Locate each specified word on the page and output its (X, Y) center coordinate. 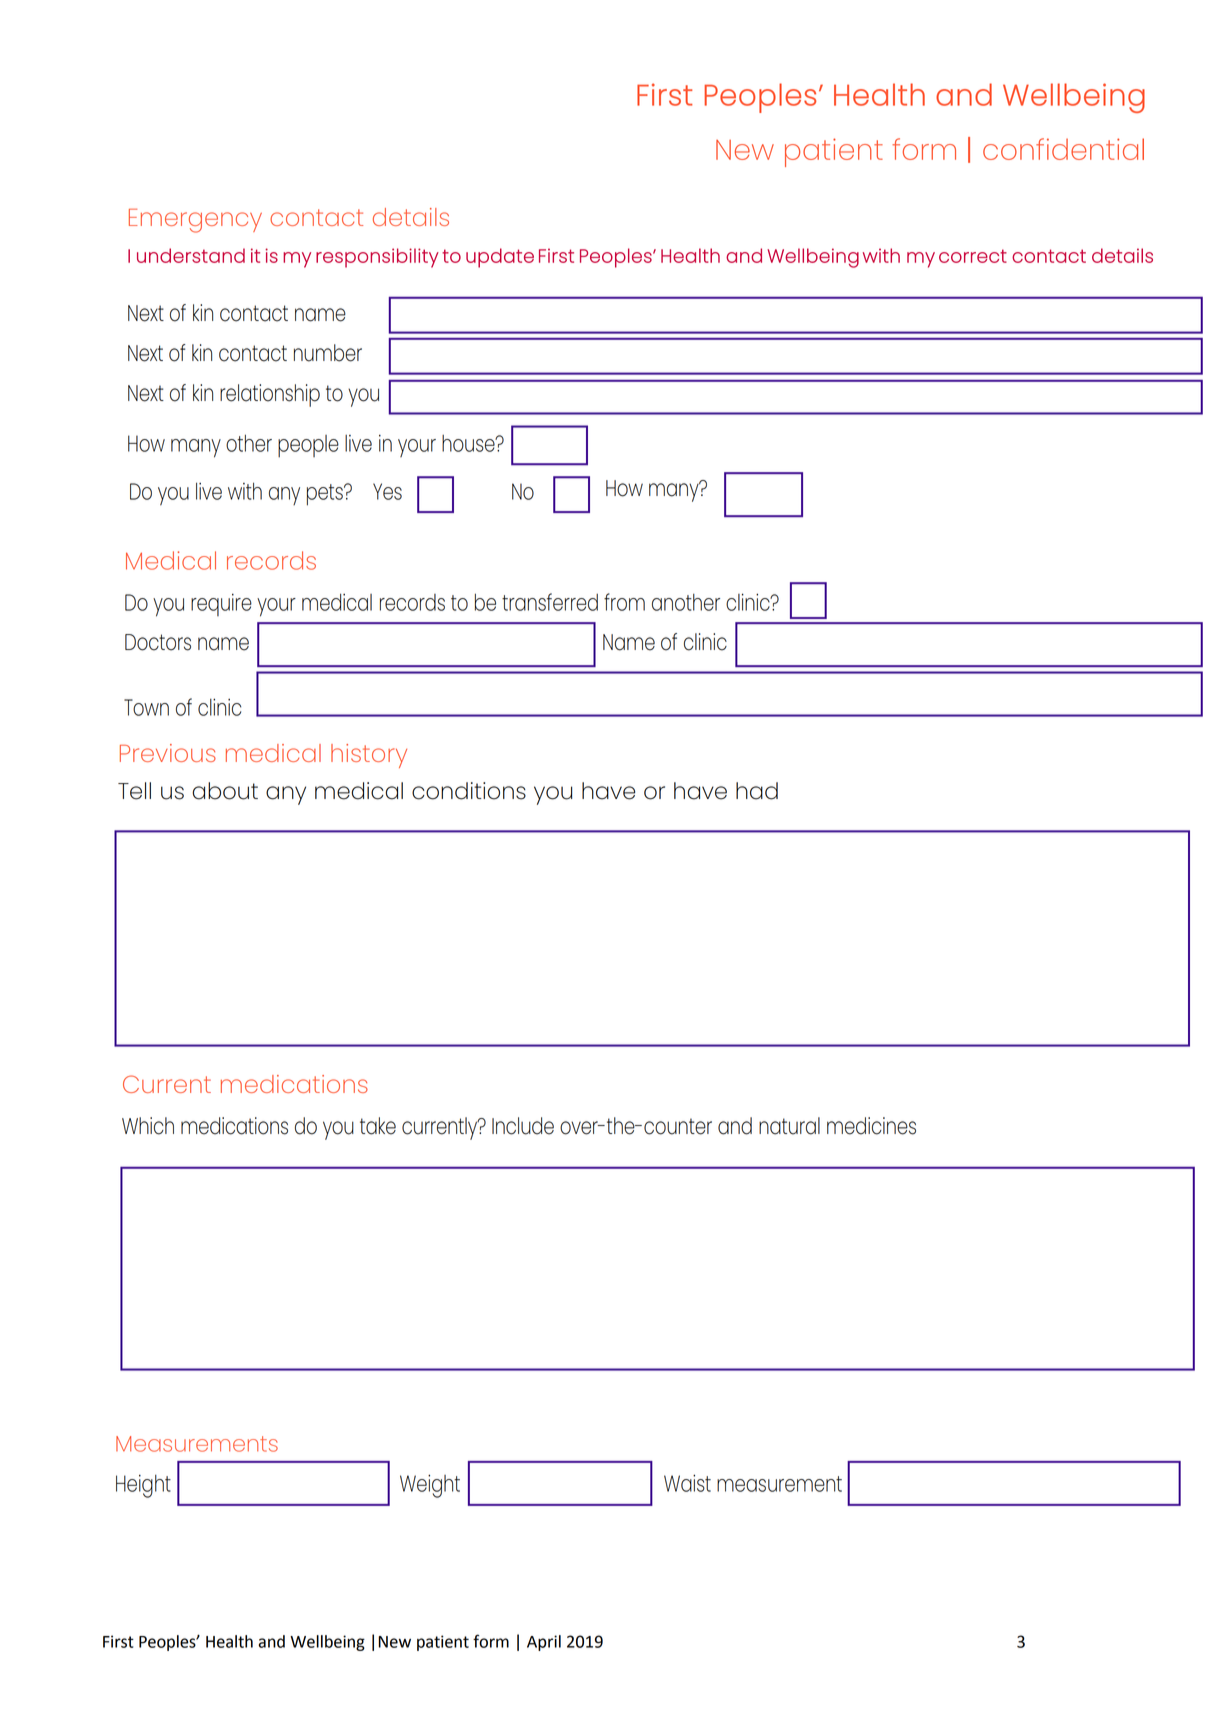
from (624, 602)
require (221, 605)
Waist (687, 1483)
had (757, 791)
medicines (871, 1126)
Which (148, 1126)
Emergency (195, 221)
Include (523, 1126)
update (500, 258)
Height (143, 1486)
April (544, 1643)
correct (973, 256)
